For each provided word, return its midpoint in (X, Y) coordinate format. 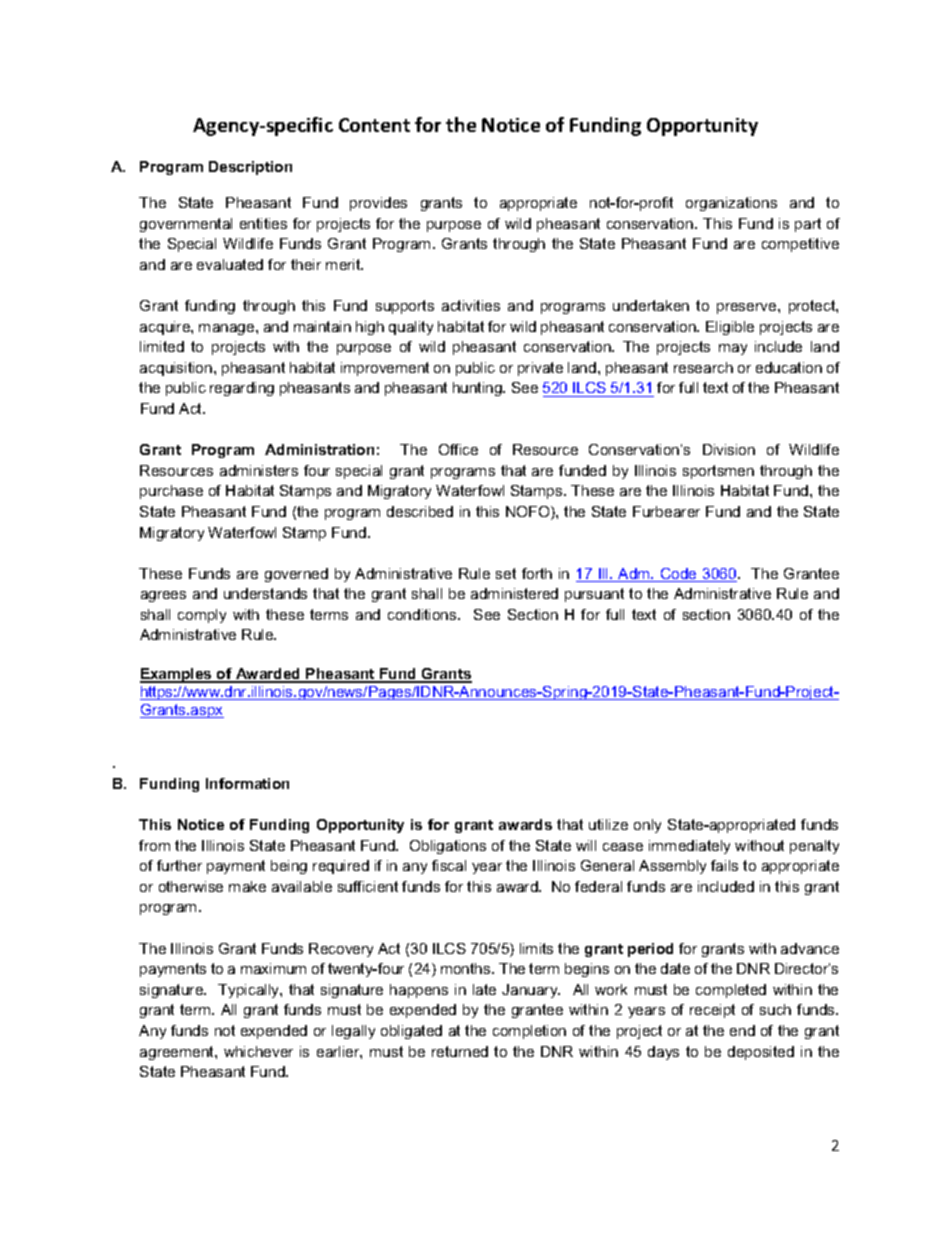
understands (265, 593)
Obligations (448, 847)
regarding (242, 389)
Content (374, 125)
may (733, 349)
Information (247, 783)
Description (250, 168)
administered (514, 593)
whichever (258, 1051)
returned (460, 1051)
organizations (731, 204)
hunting (478, 389)
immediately (689, 847)
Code (679, 575)
